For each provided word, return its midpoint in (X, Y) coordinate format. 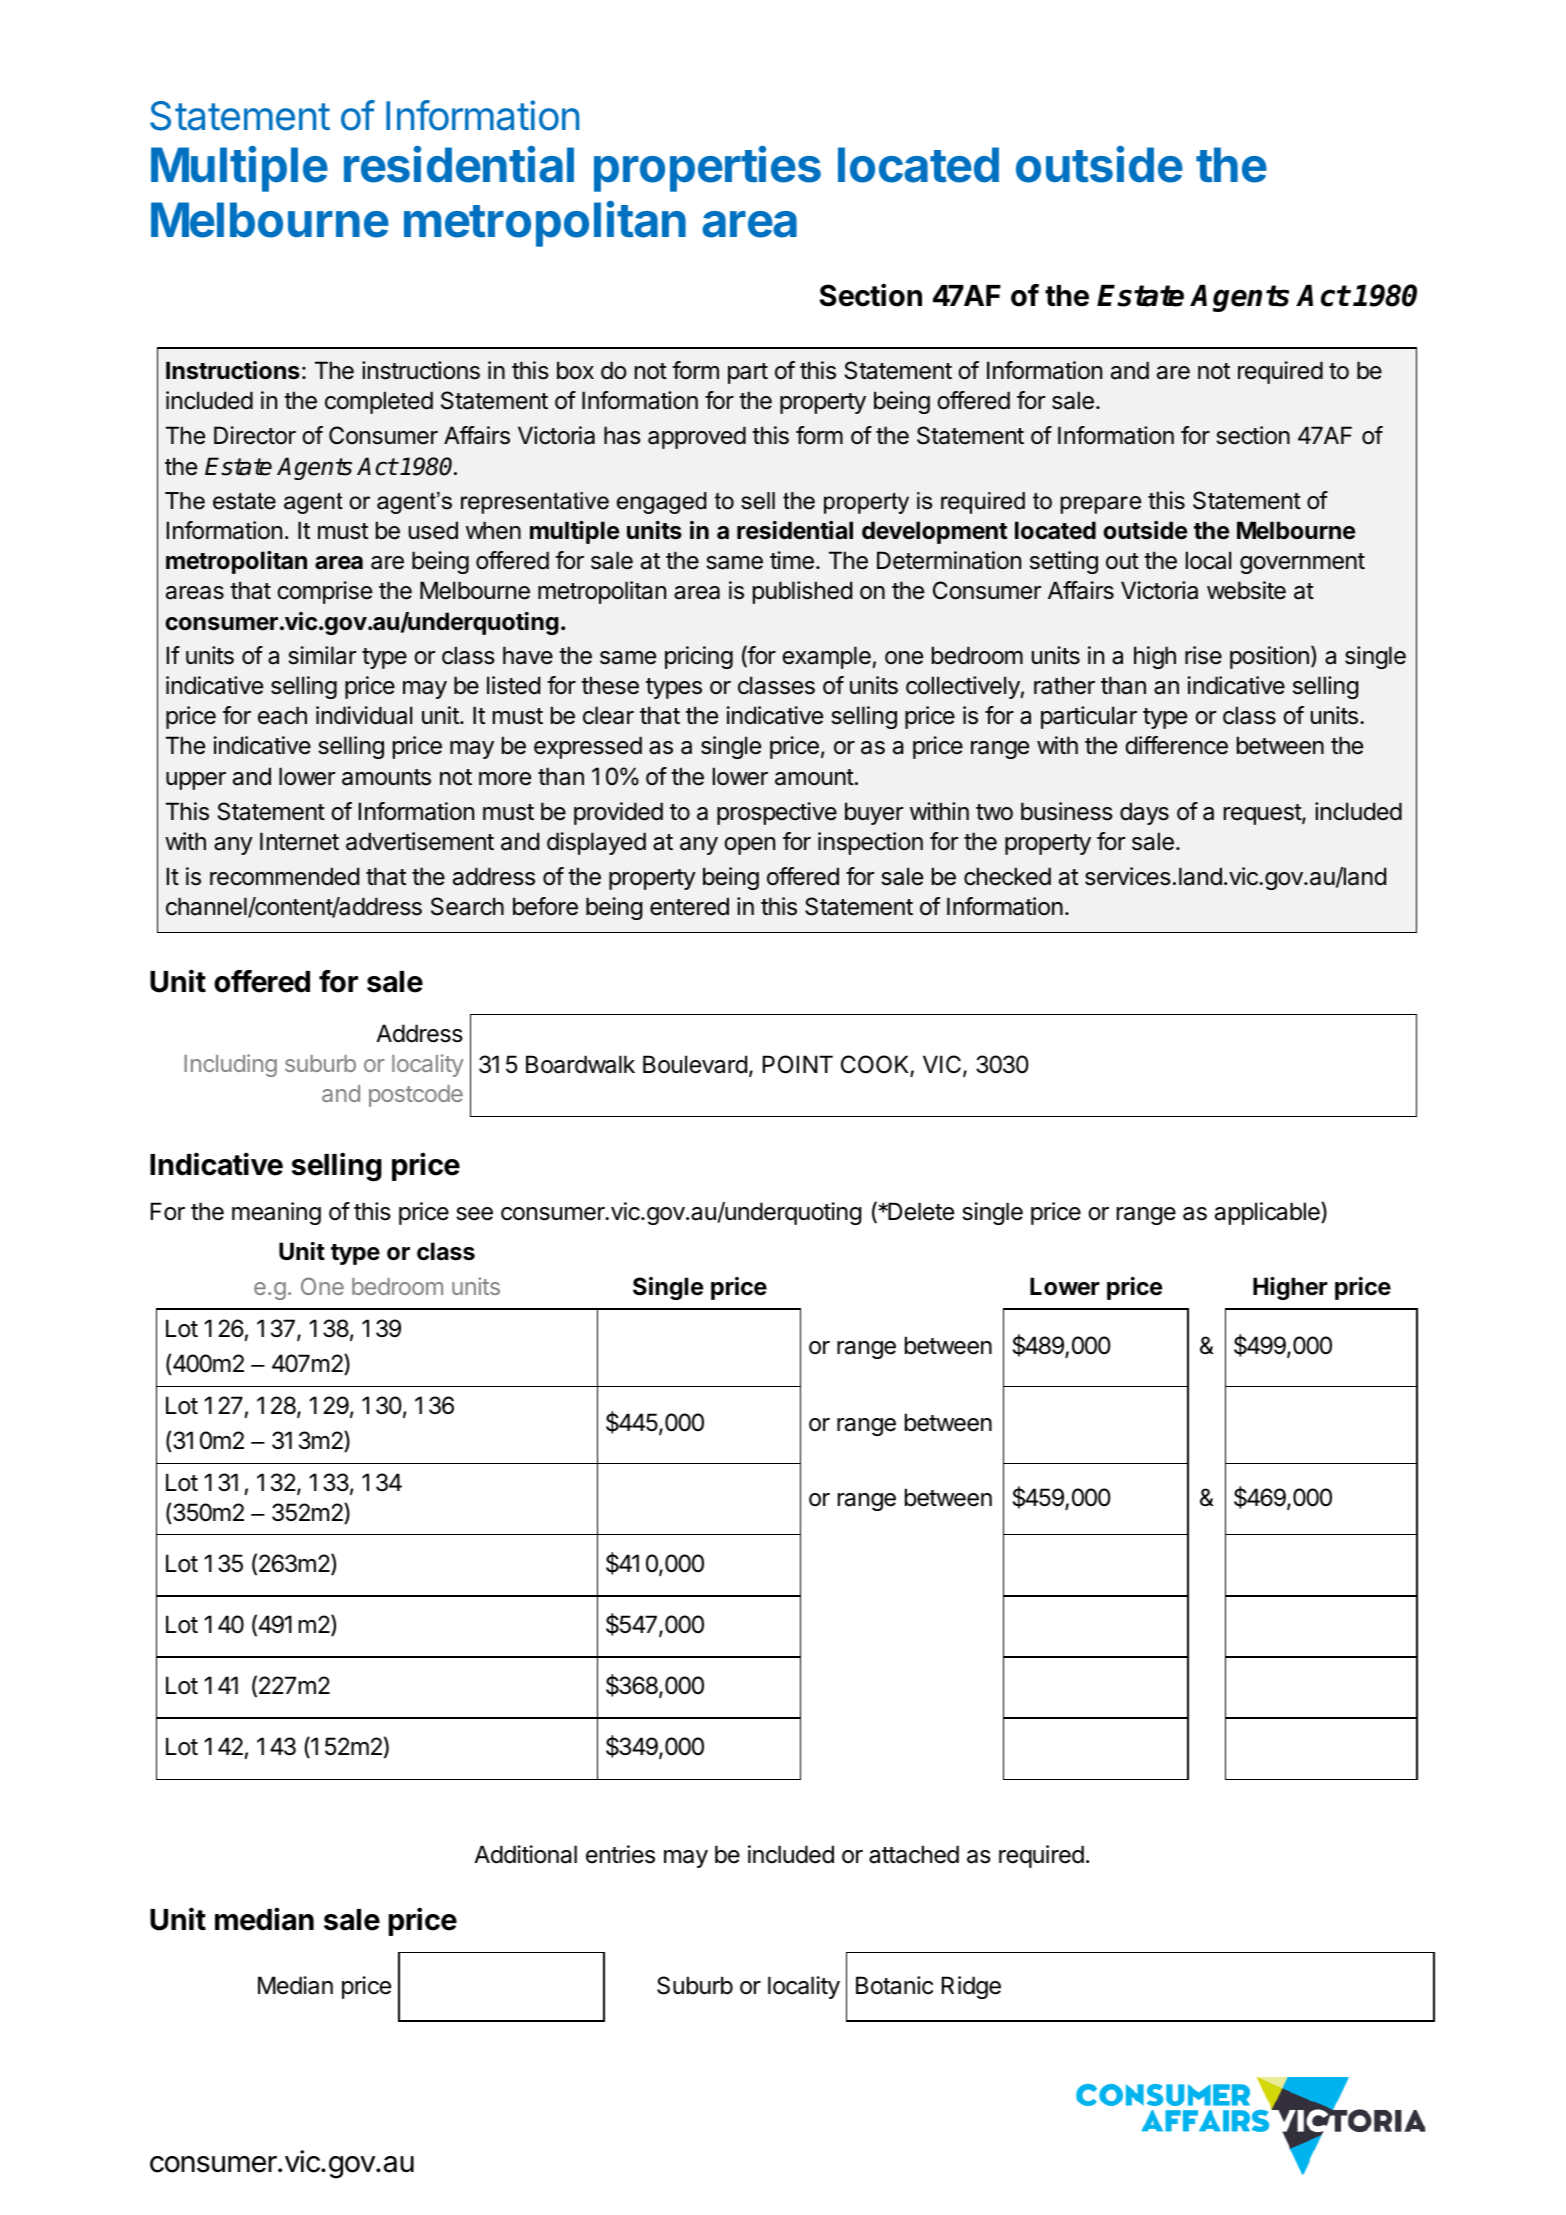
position (1269, 657)
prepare (1101, 505)
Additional (525, 1854)
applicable (1268, 1213)
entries (620, 1854)
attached (914, 1854)
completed (379, 402)
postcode (416, 1096)
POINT (798, 1064)
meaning (276, 1213)
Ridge (971, 1987)
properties (707, 169)
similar (322, 655)
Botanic (894, 1985)
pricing (699, 657)
